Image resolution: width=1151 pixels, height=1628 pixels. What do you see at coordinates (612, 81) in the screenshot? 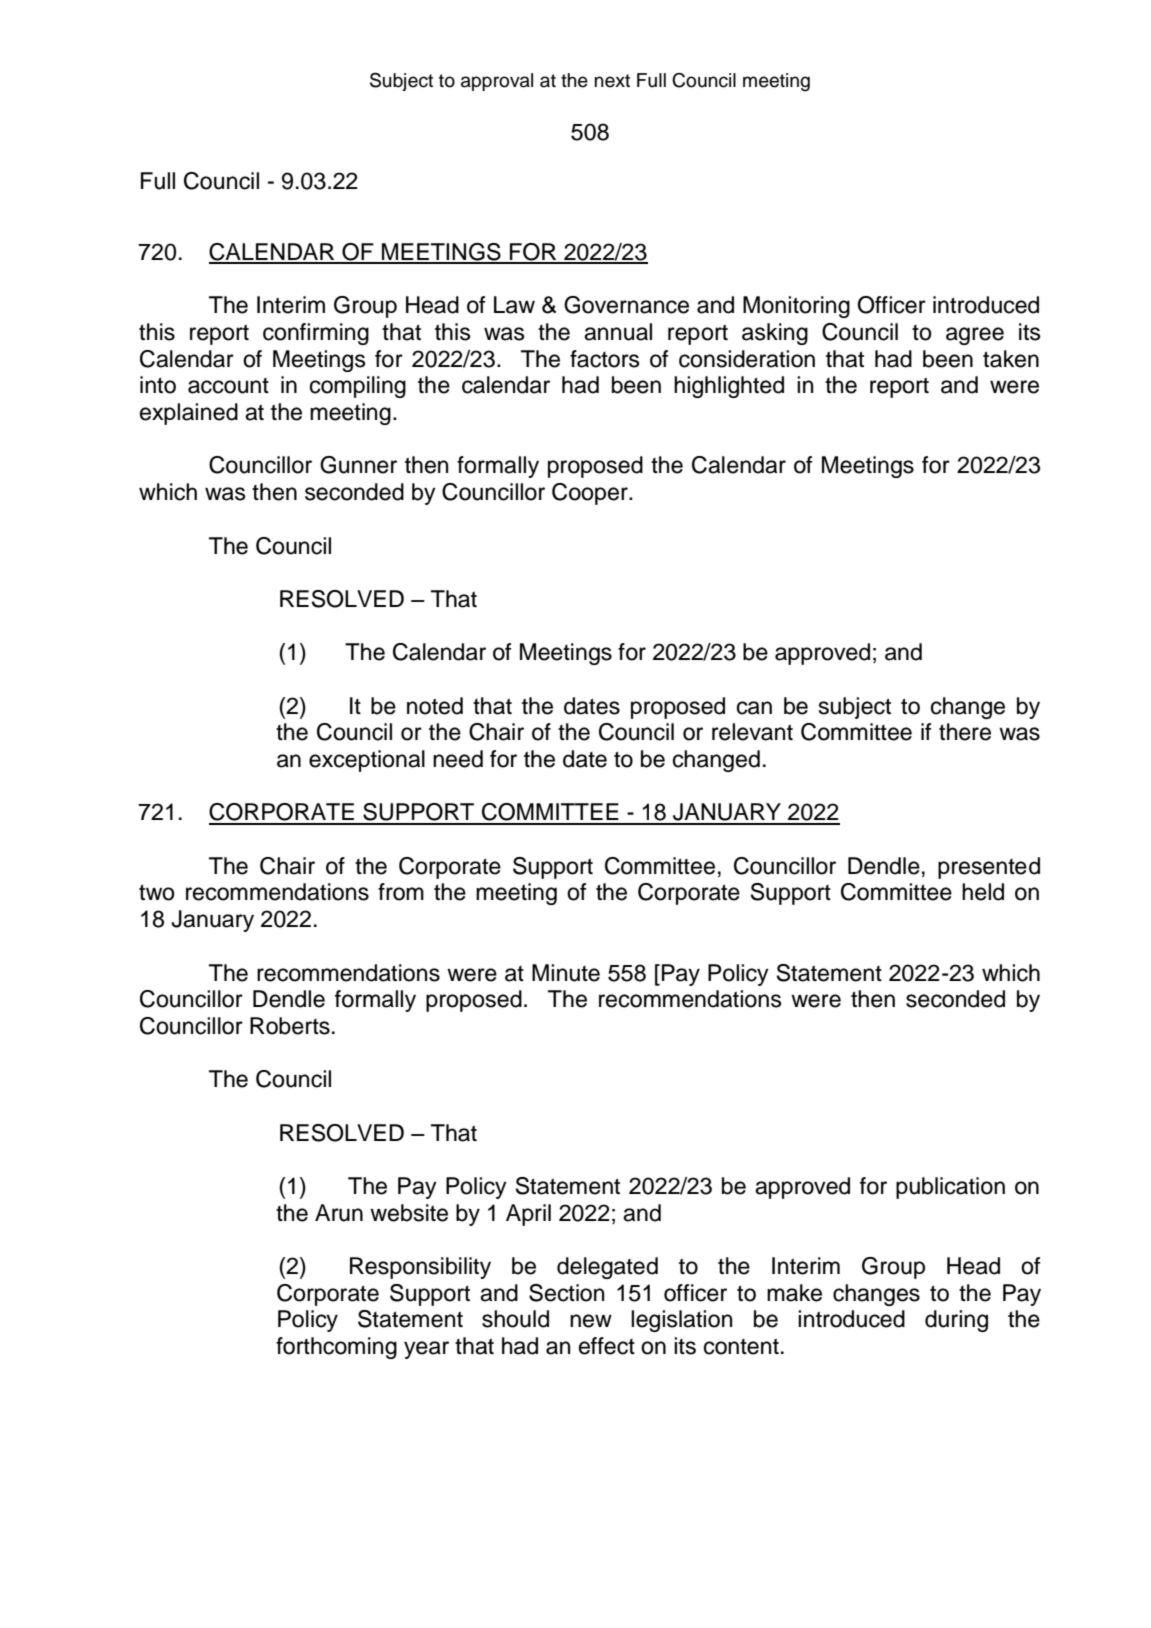
I see `next` at bounding box center [612, 81].
